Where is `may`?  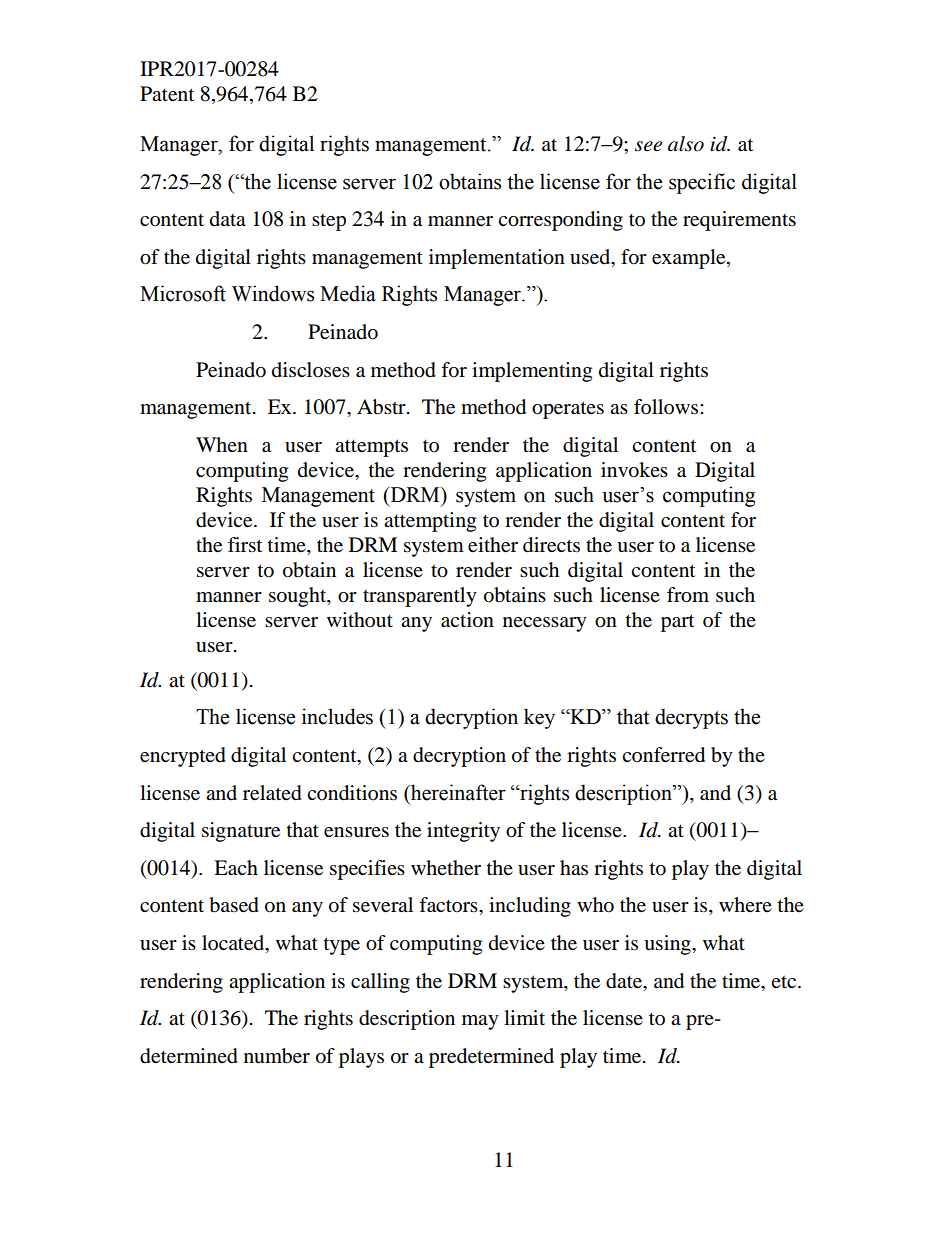 may is located at coordinates (480, 1022).
